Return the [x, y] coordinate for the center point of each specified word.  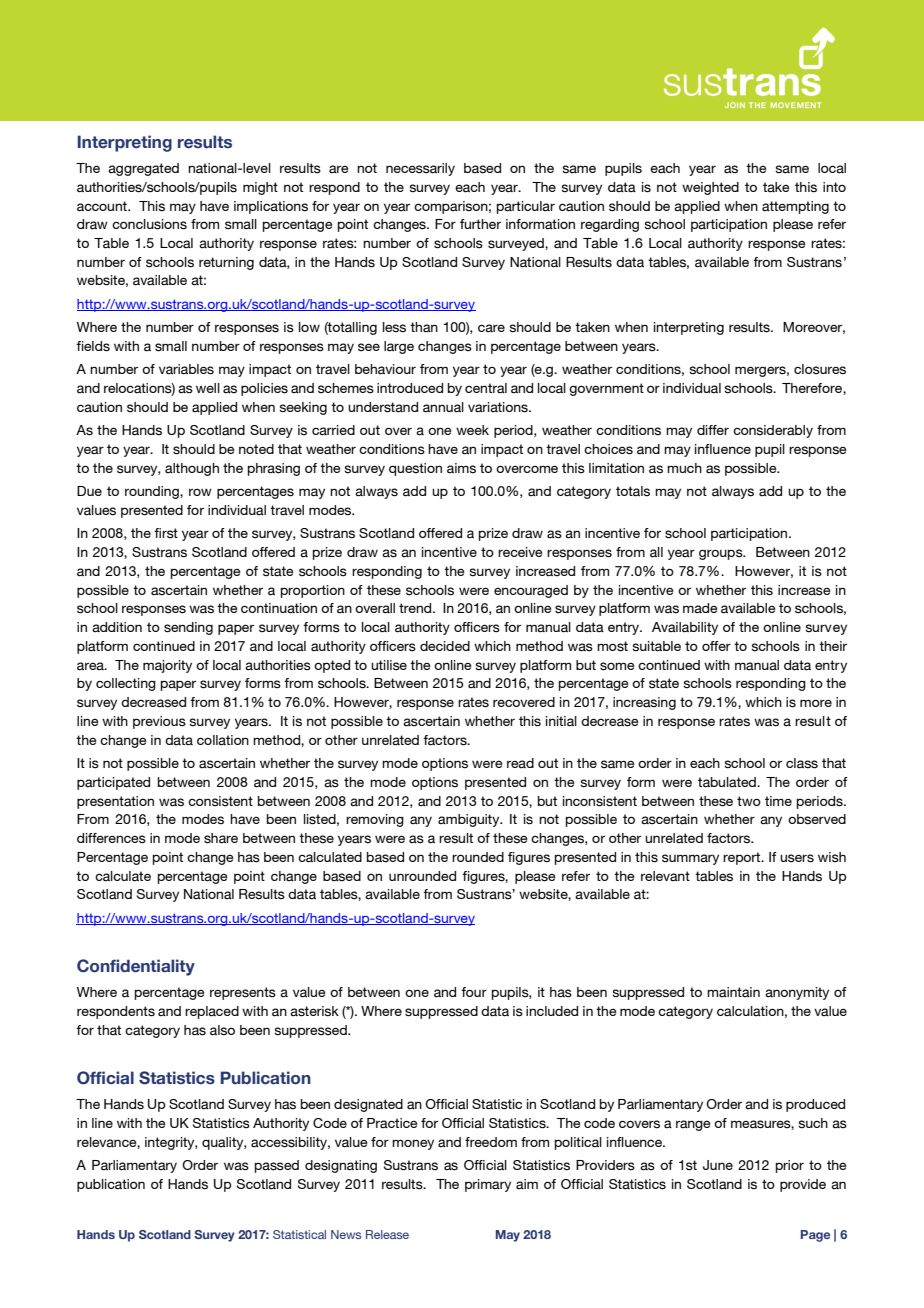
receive [520, 552]
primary [488, 1185]
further [480, 224]
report [743, 858]
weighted [710, 188]
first [166, 533]
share [221, 838]
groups [722, 554]
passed [277, 1166]
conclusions [149, 224]
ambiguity [470, 820]
